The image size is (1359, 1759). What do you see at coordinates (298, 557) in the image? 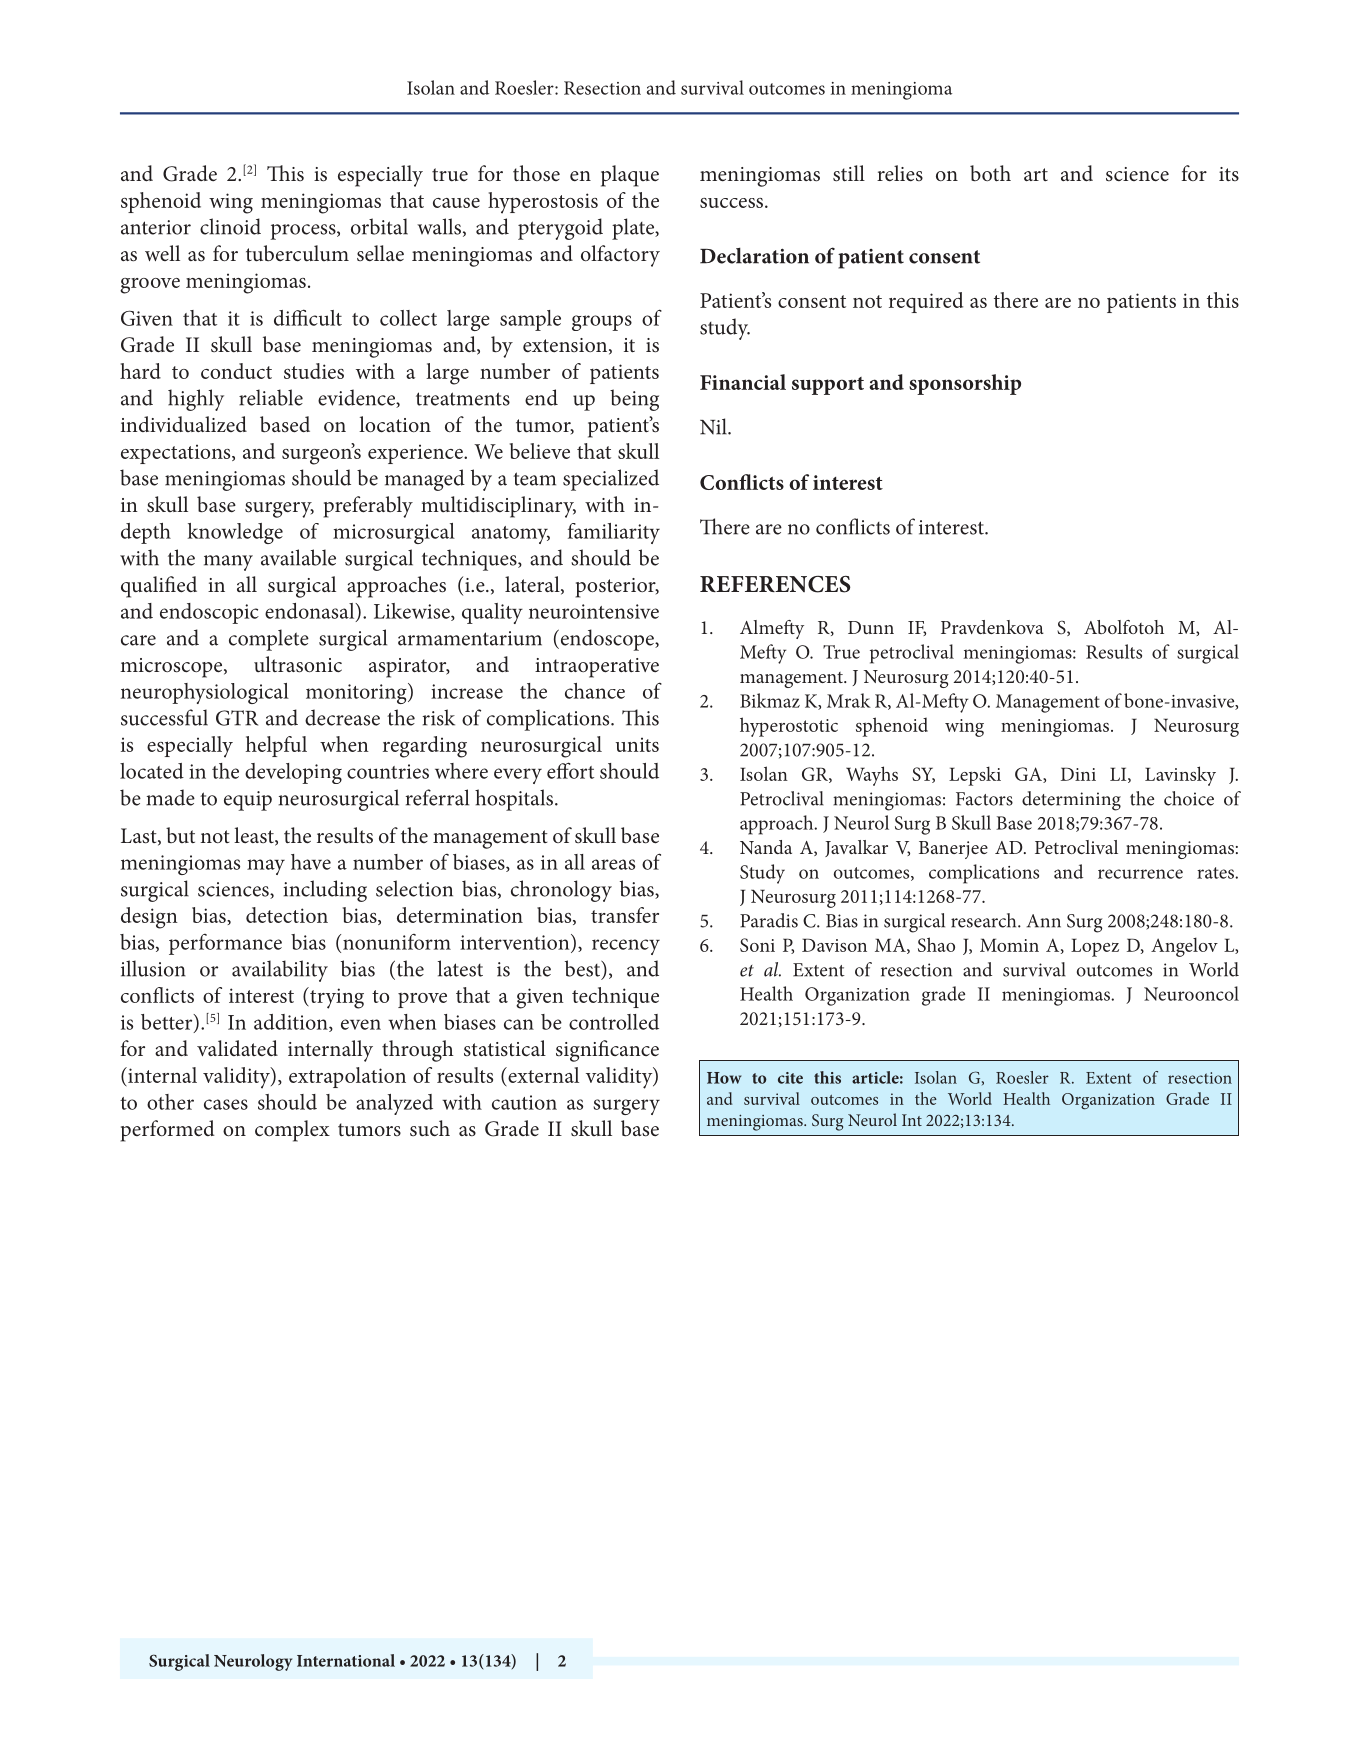
I see `available` at bounding box center [298, 557].
